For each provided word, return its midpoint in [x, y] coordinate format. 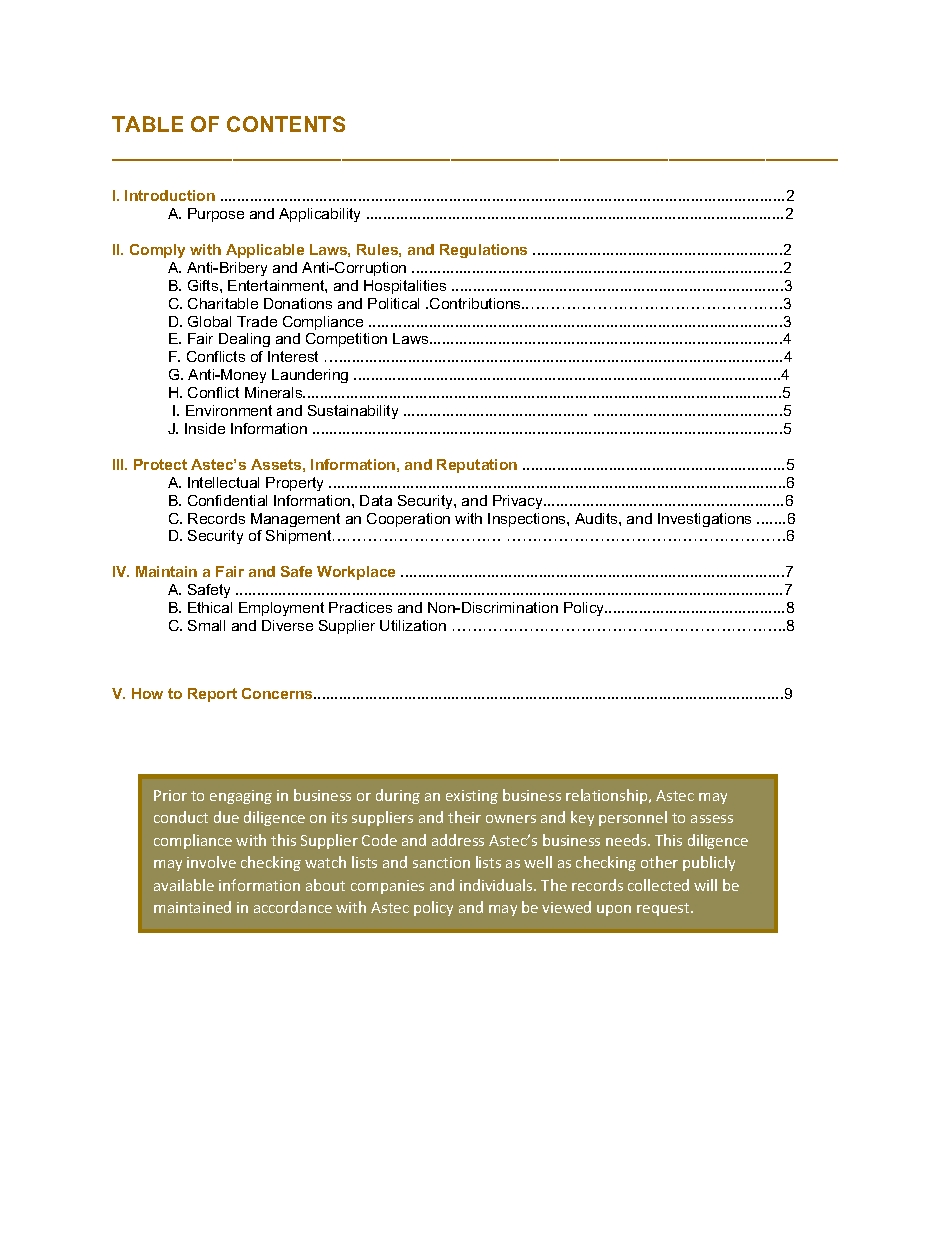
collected [658, 885]
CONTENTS [286, 124]
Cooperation [408, 520]
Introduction [170, 195]
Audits [597, 518]
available [184, 885]
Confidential [227, 500]
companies [387, 887]
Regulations [483, 251]
